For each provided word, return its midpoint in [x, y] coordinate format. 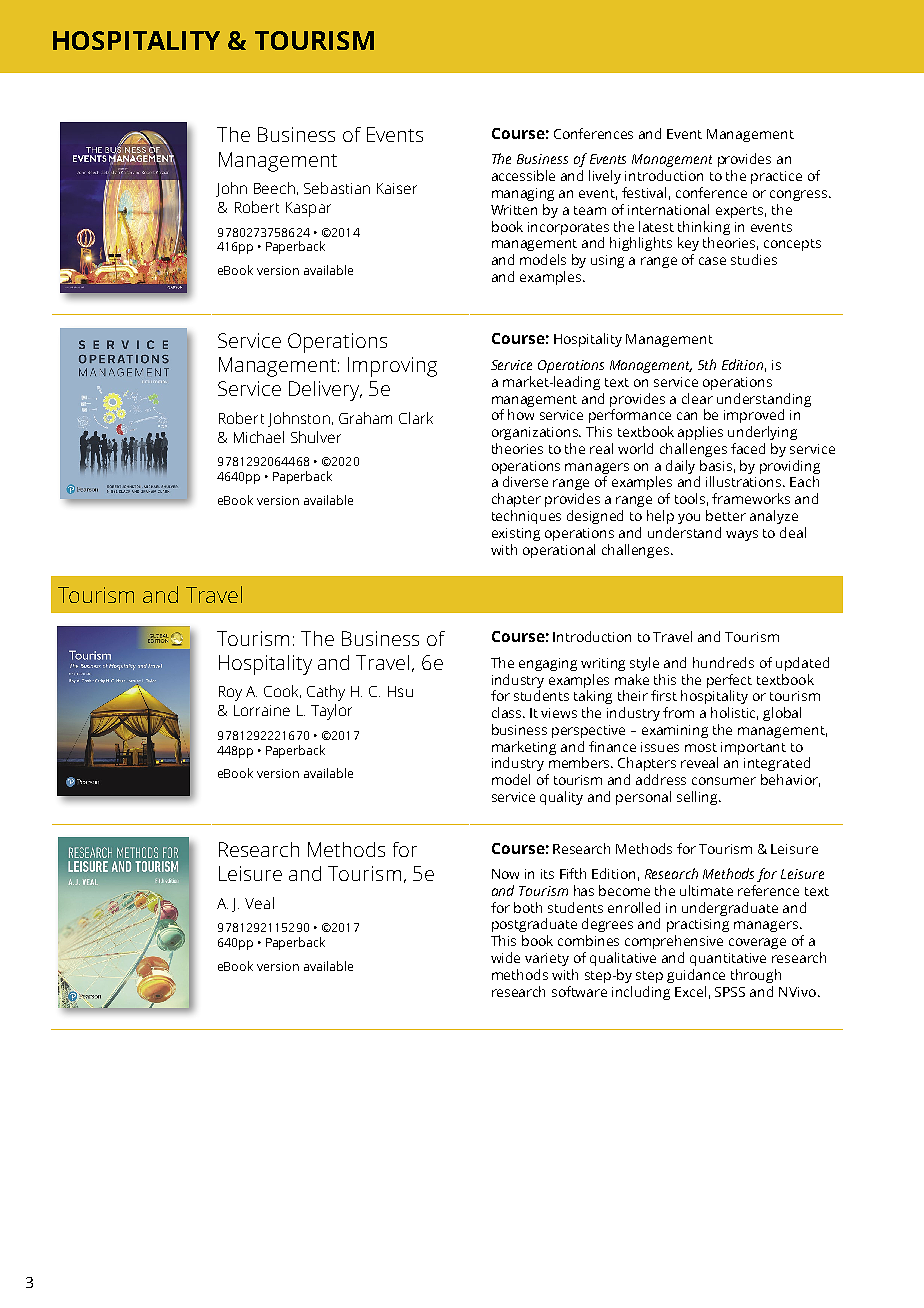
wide [505, 957]
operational [559, 551]
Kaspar [308, 209]
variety [547, 959]
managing [523, 194]
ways [742, 535]
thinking [704, 228]
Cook [282, 691]
